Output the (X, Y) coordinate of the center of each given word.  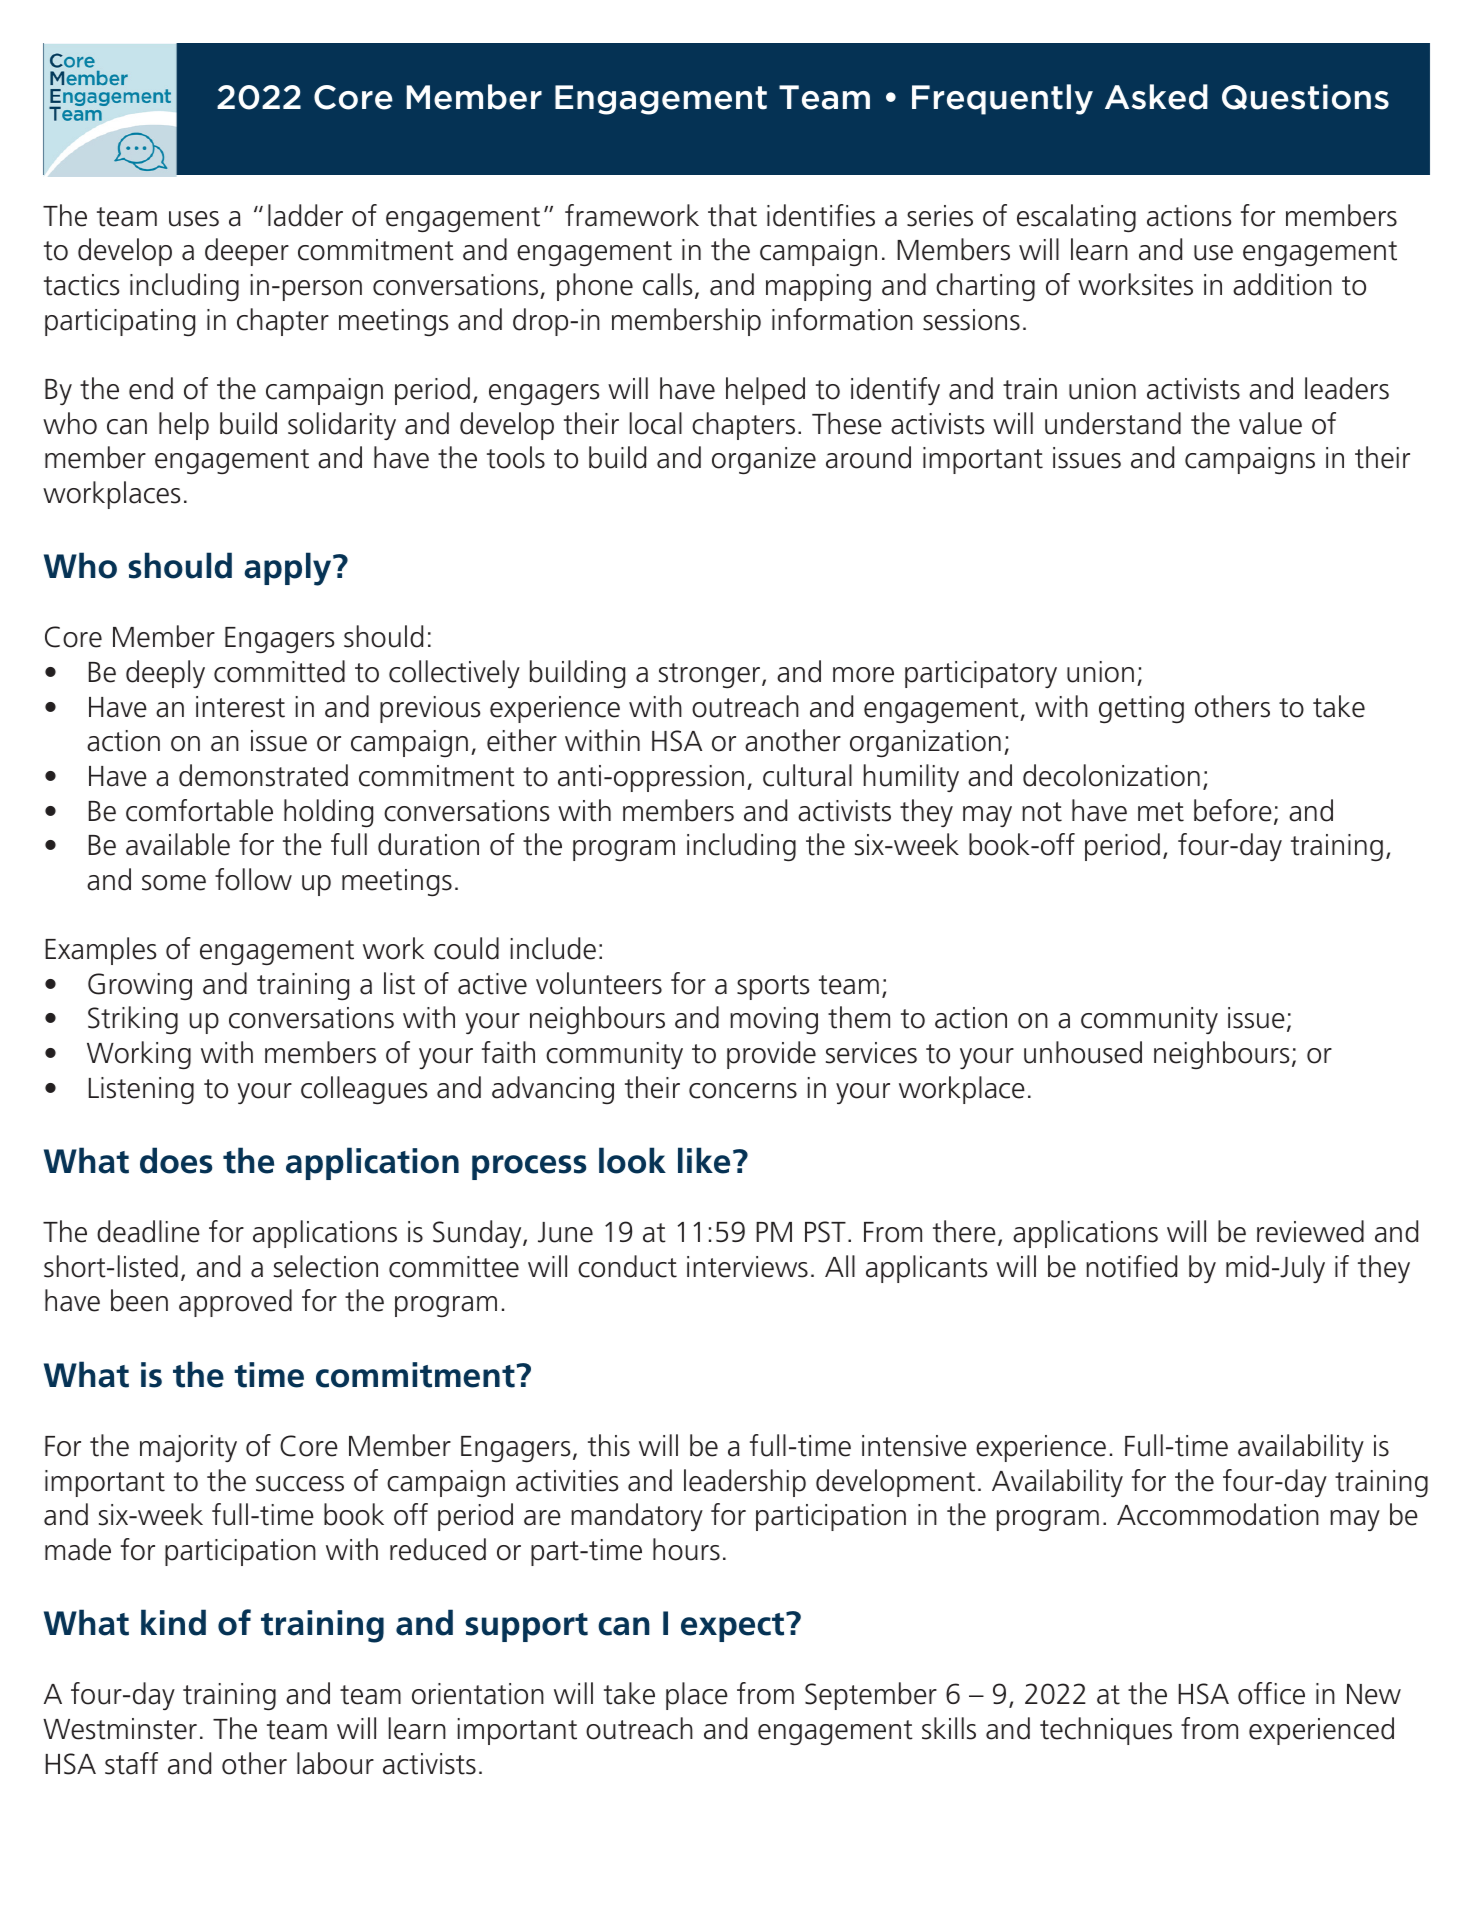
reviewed (1310, 1231)
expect (734, 1627)
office (1271, 1693)
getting (1141, 709)
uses (194, 219)
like (704, 1160)
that (732, 215)
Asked (1156, 97)
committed (279, 671)
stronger (711, 675)
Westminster (120, 1729)
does (176, 1160)
